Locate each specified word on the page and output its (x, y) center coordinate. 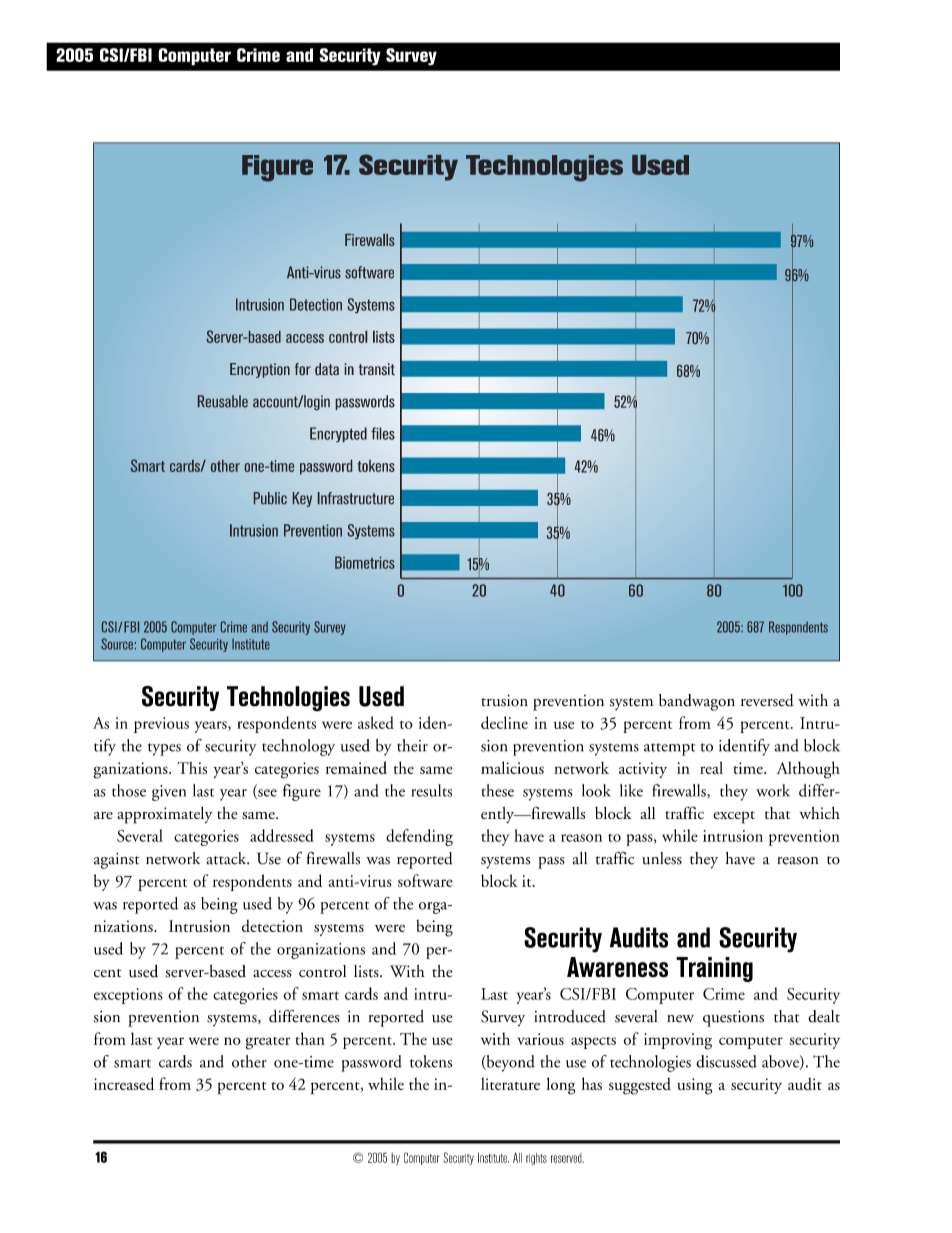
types (164, 749)
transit (377, 369)
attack (227, 858)
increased (124, 1083)
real (711, 767)
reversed (767, 700)
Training (714, 969)
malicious (512, 767)
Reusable (223, 401)
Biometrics (365, 562)
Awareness (617, 967)
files (383, 433)
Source (117, 644)
